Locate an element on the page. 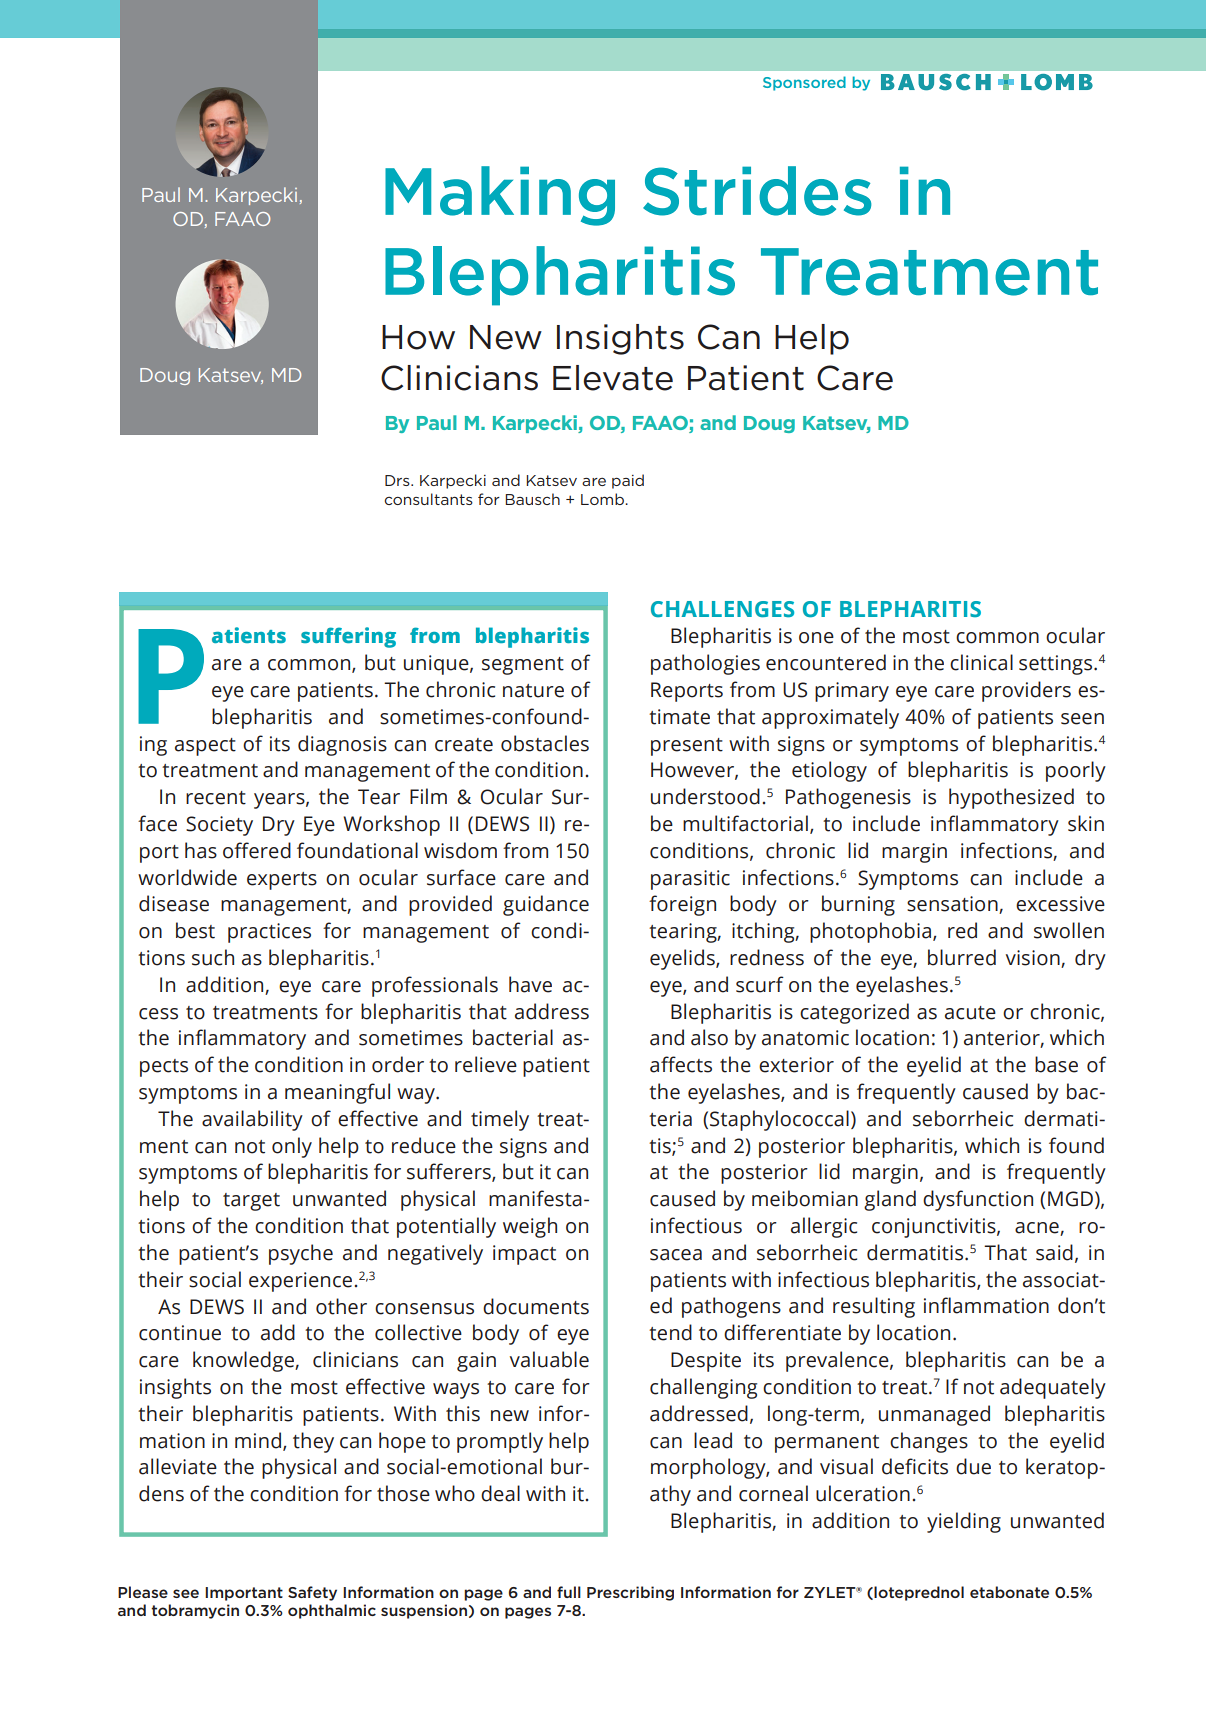 This document has height=1729, width=1206. Strides is located at coordinates (757, 191).
